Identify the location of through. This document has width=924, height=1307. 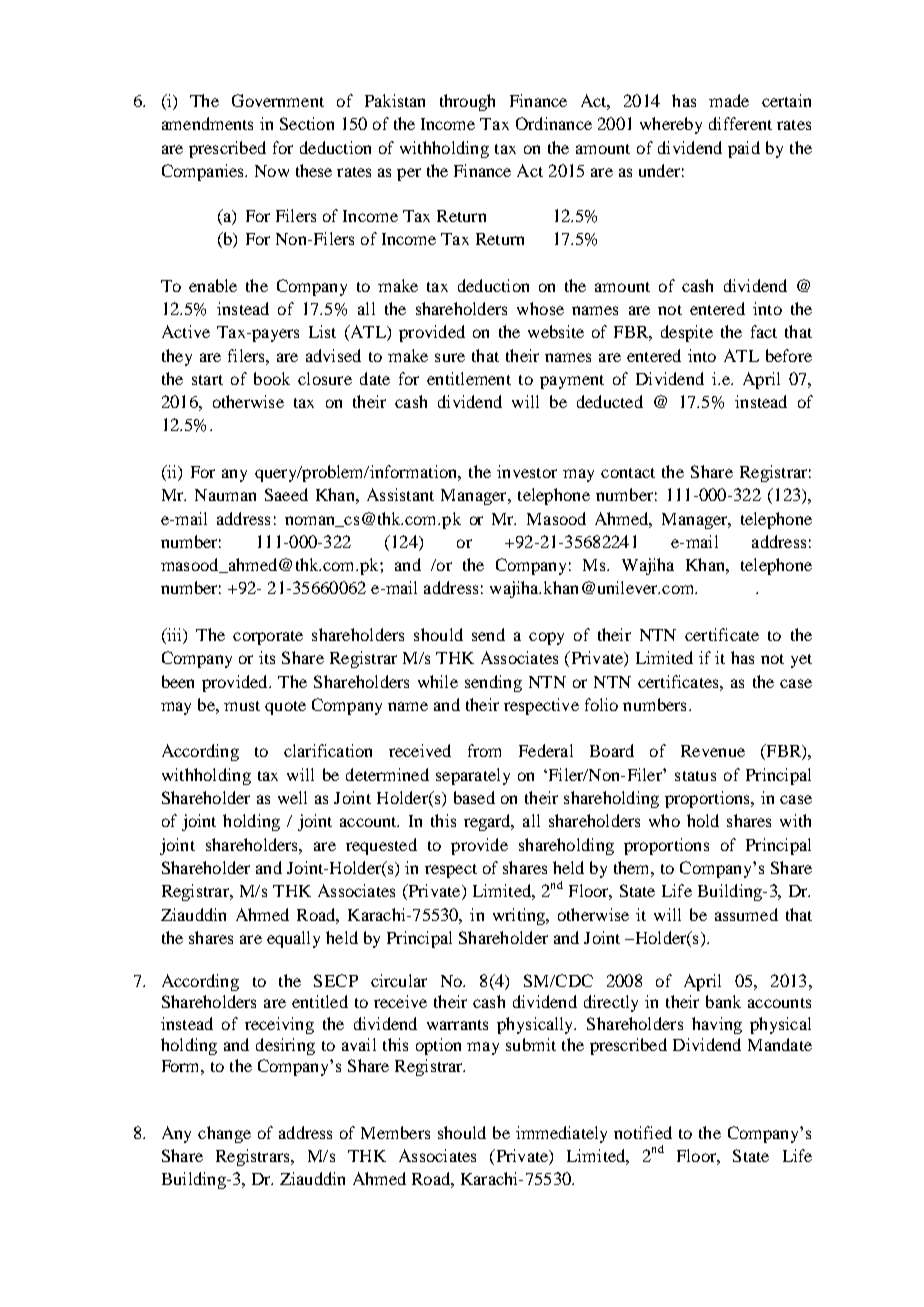
(467, 102).
